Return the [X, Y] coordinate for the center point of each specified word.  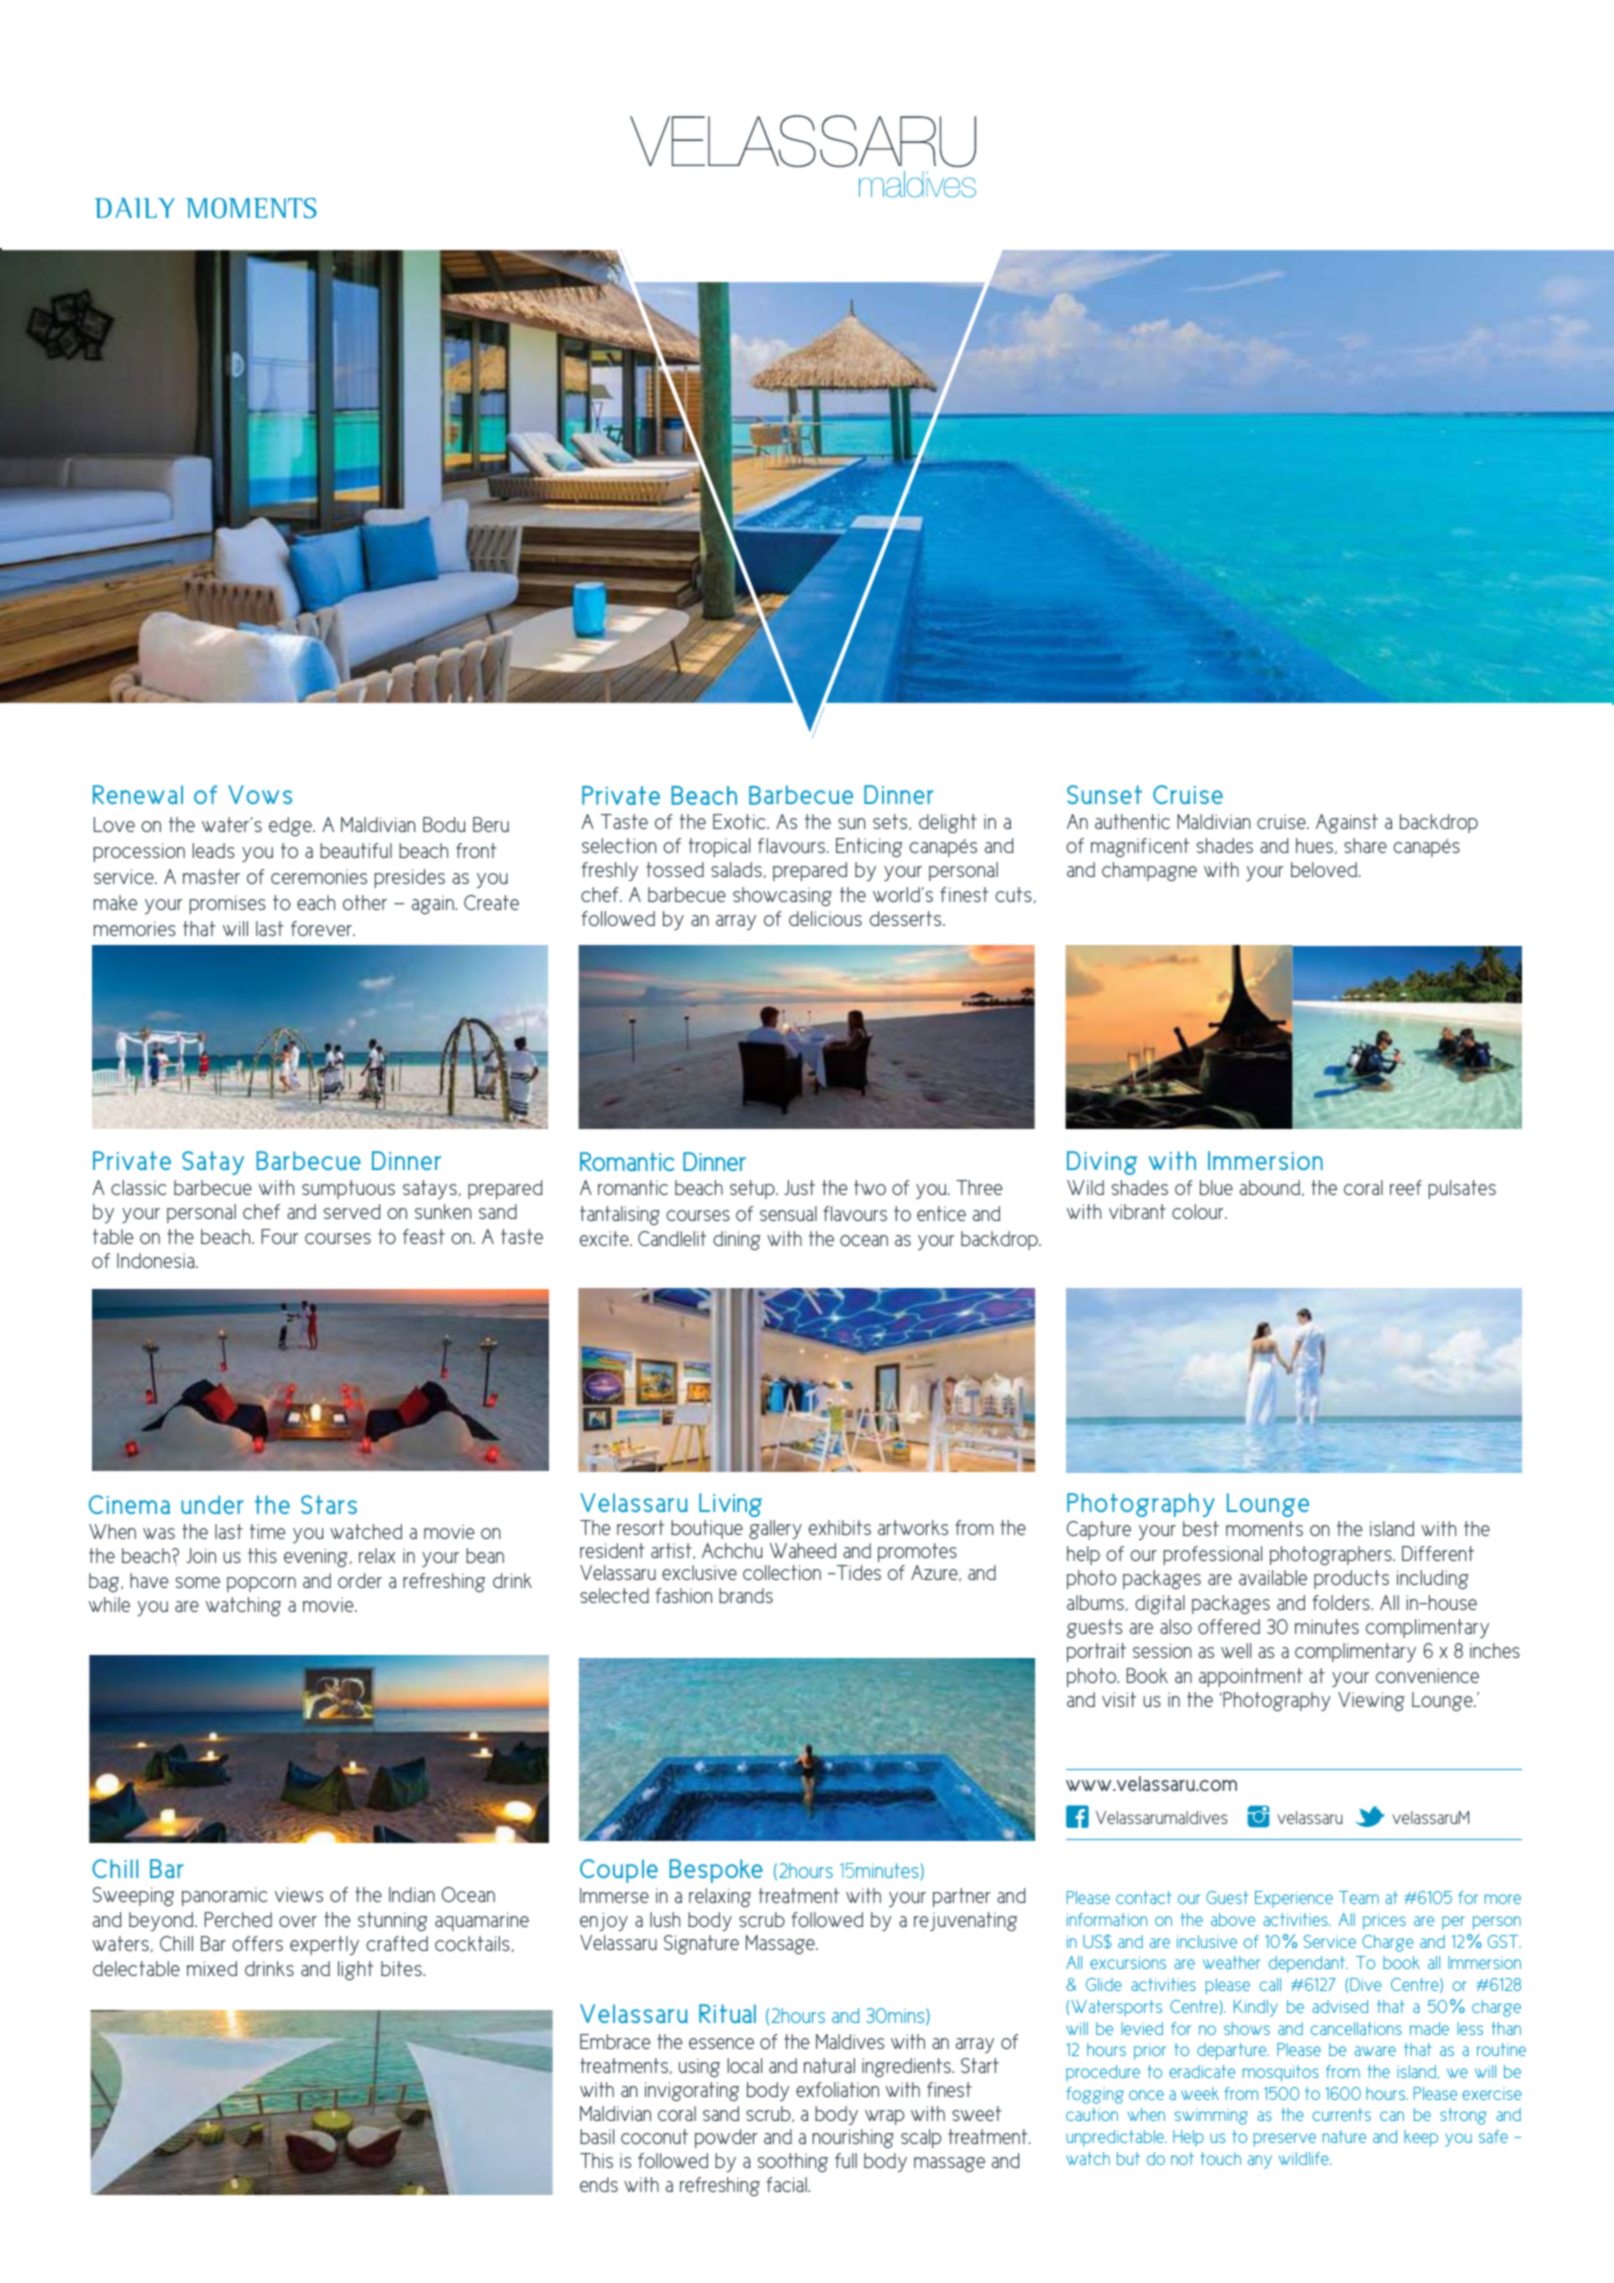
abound [1271, 1188]
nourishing [853, 2138]
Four [279, 1236]
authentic [1132, 821]
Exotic [740, 821]
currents [1341, 2114]
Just [799, 1187]
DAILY [135, 208]
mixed [212, 1968]
